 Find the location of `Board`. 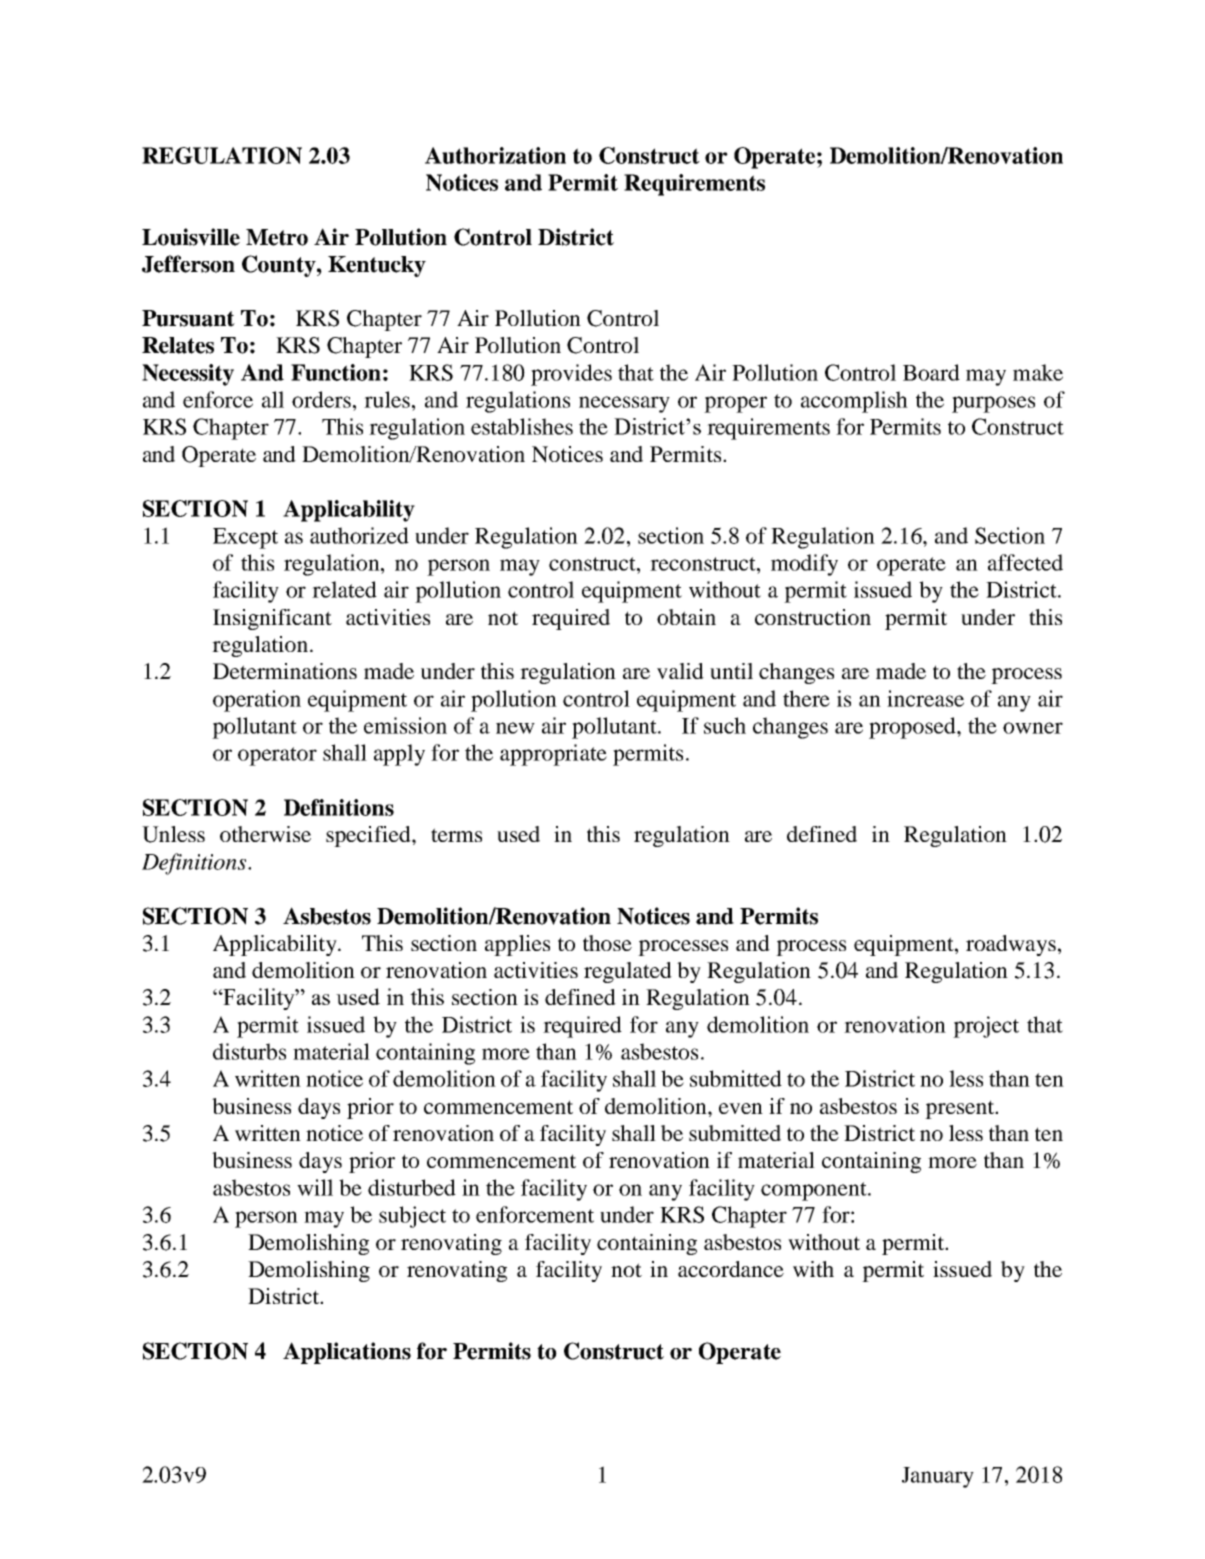

Board is located at coordinates (931, 372).
